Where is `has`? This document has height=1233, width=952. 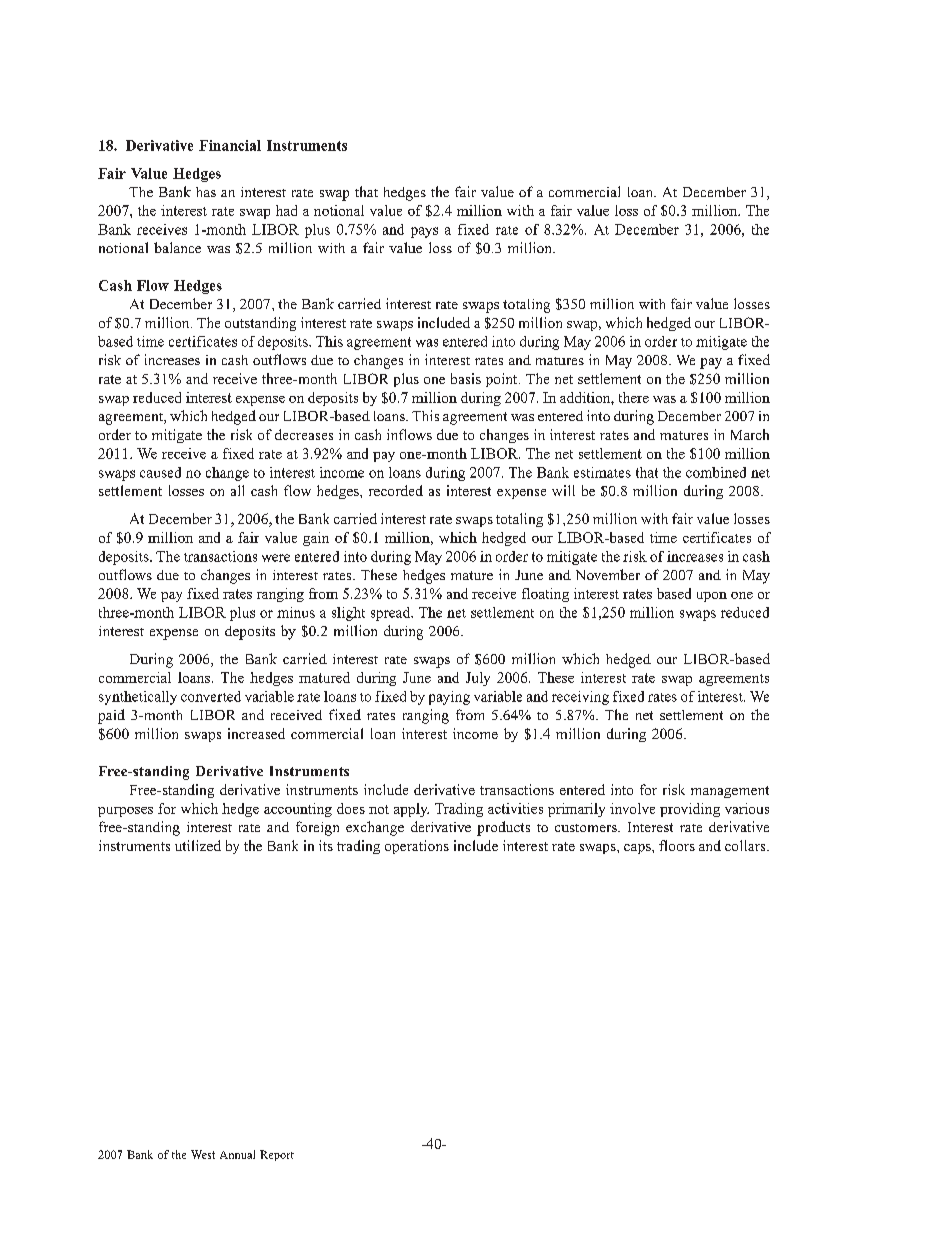 has is located at coordinates (206, 192).
